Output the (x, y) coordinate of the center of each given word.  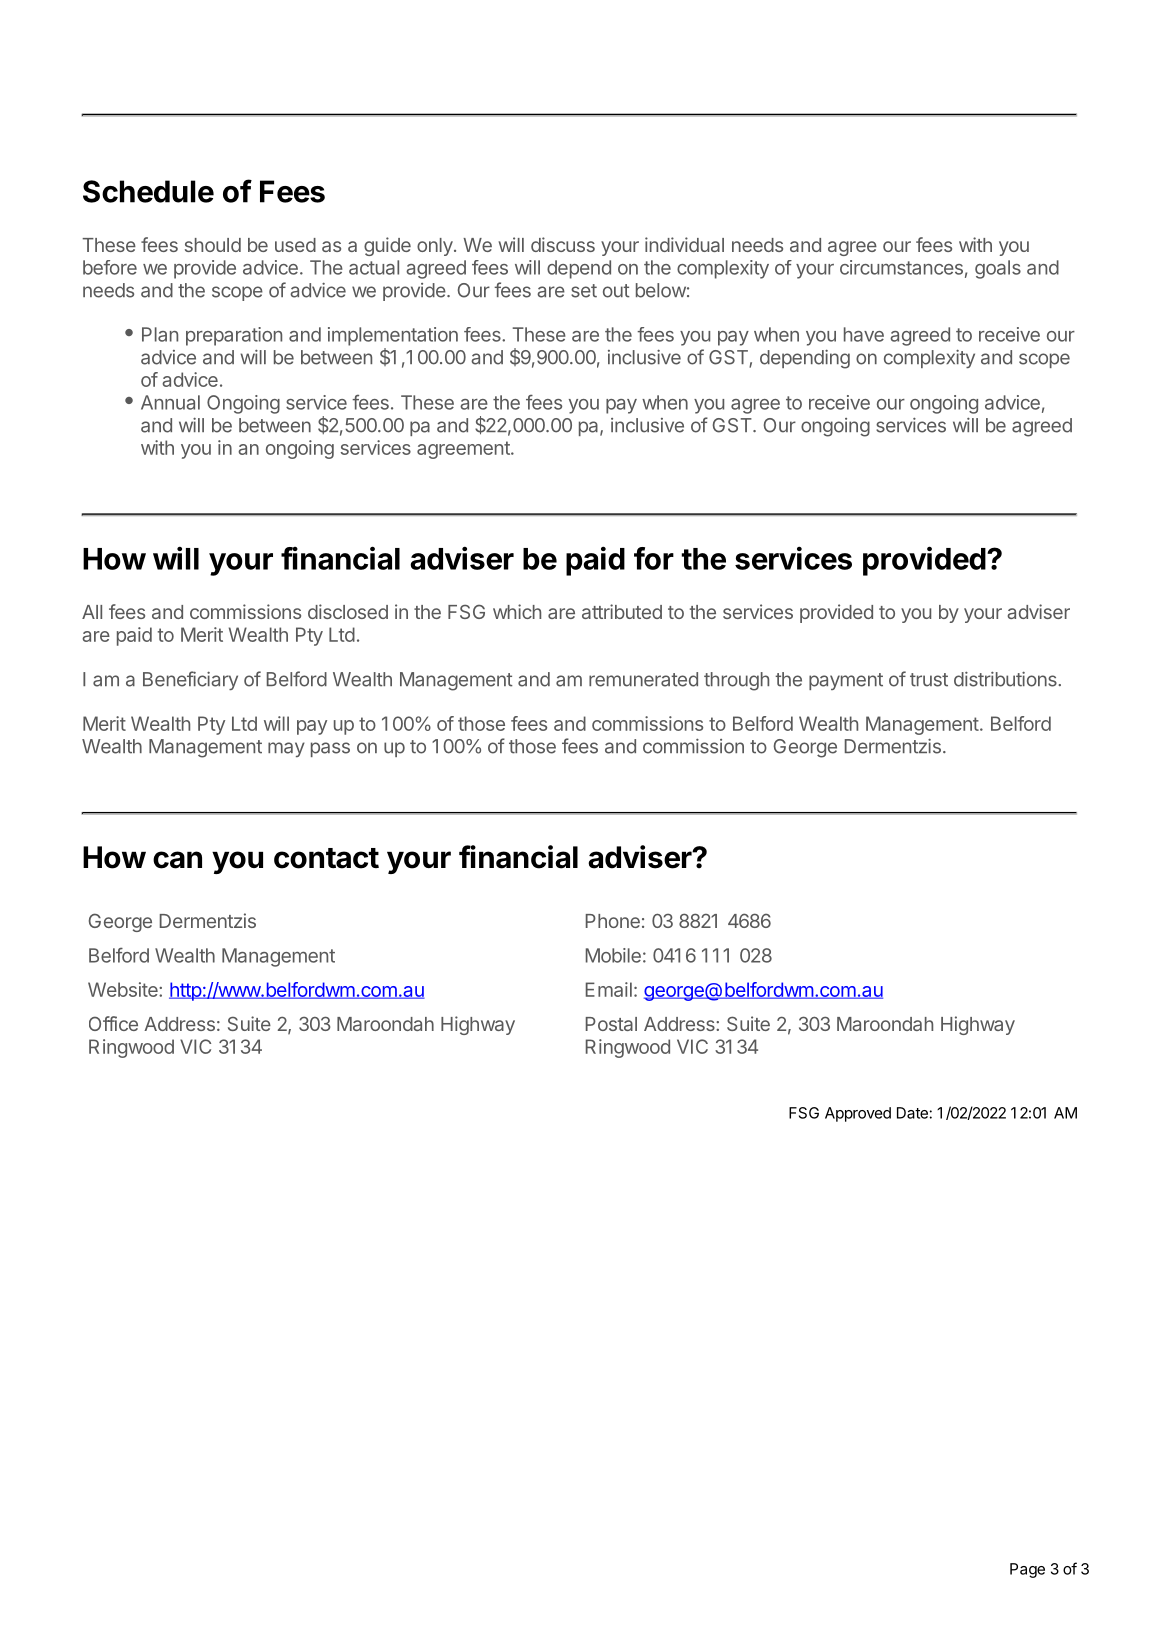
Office (113, 1023)
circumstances (901, 267)
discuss (563, 244)
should (213, 245)
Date (912, 1113)
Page (1027, 1570)
